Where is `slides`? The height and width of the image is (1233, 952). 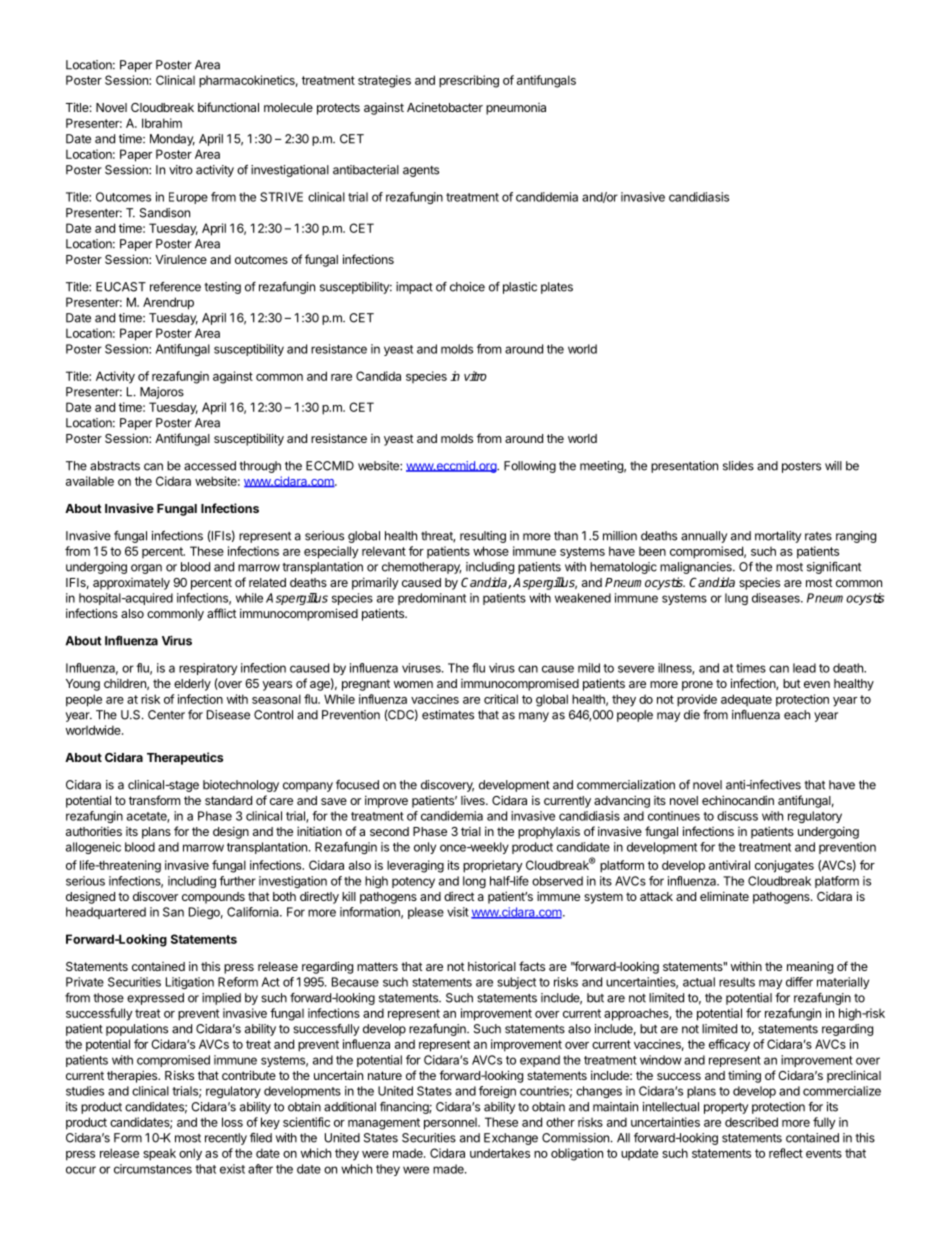
slides is located at coordinates (738, 466).
